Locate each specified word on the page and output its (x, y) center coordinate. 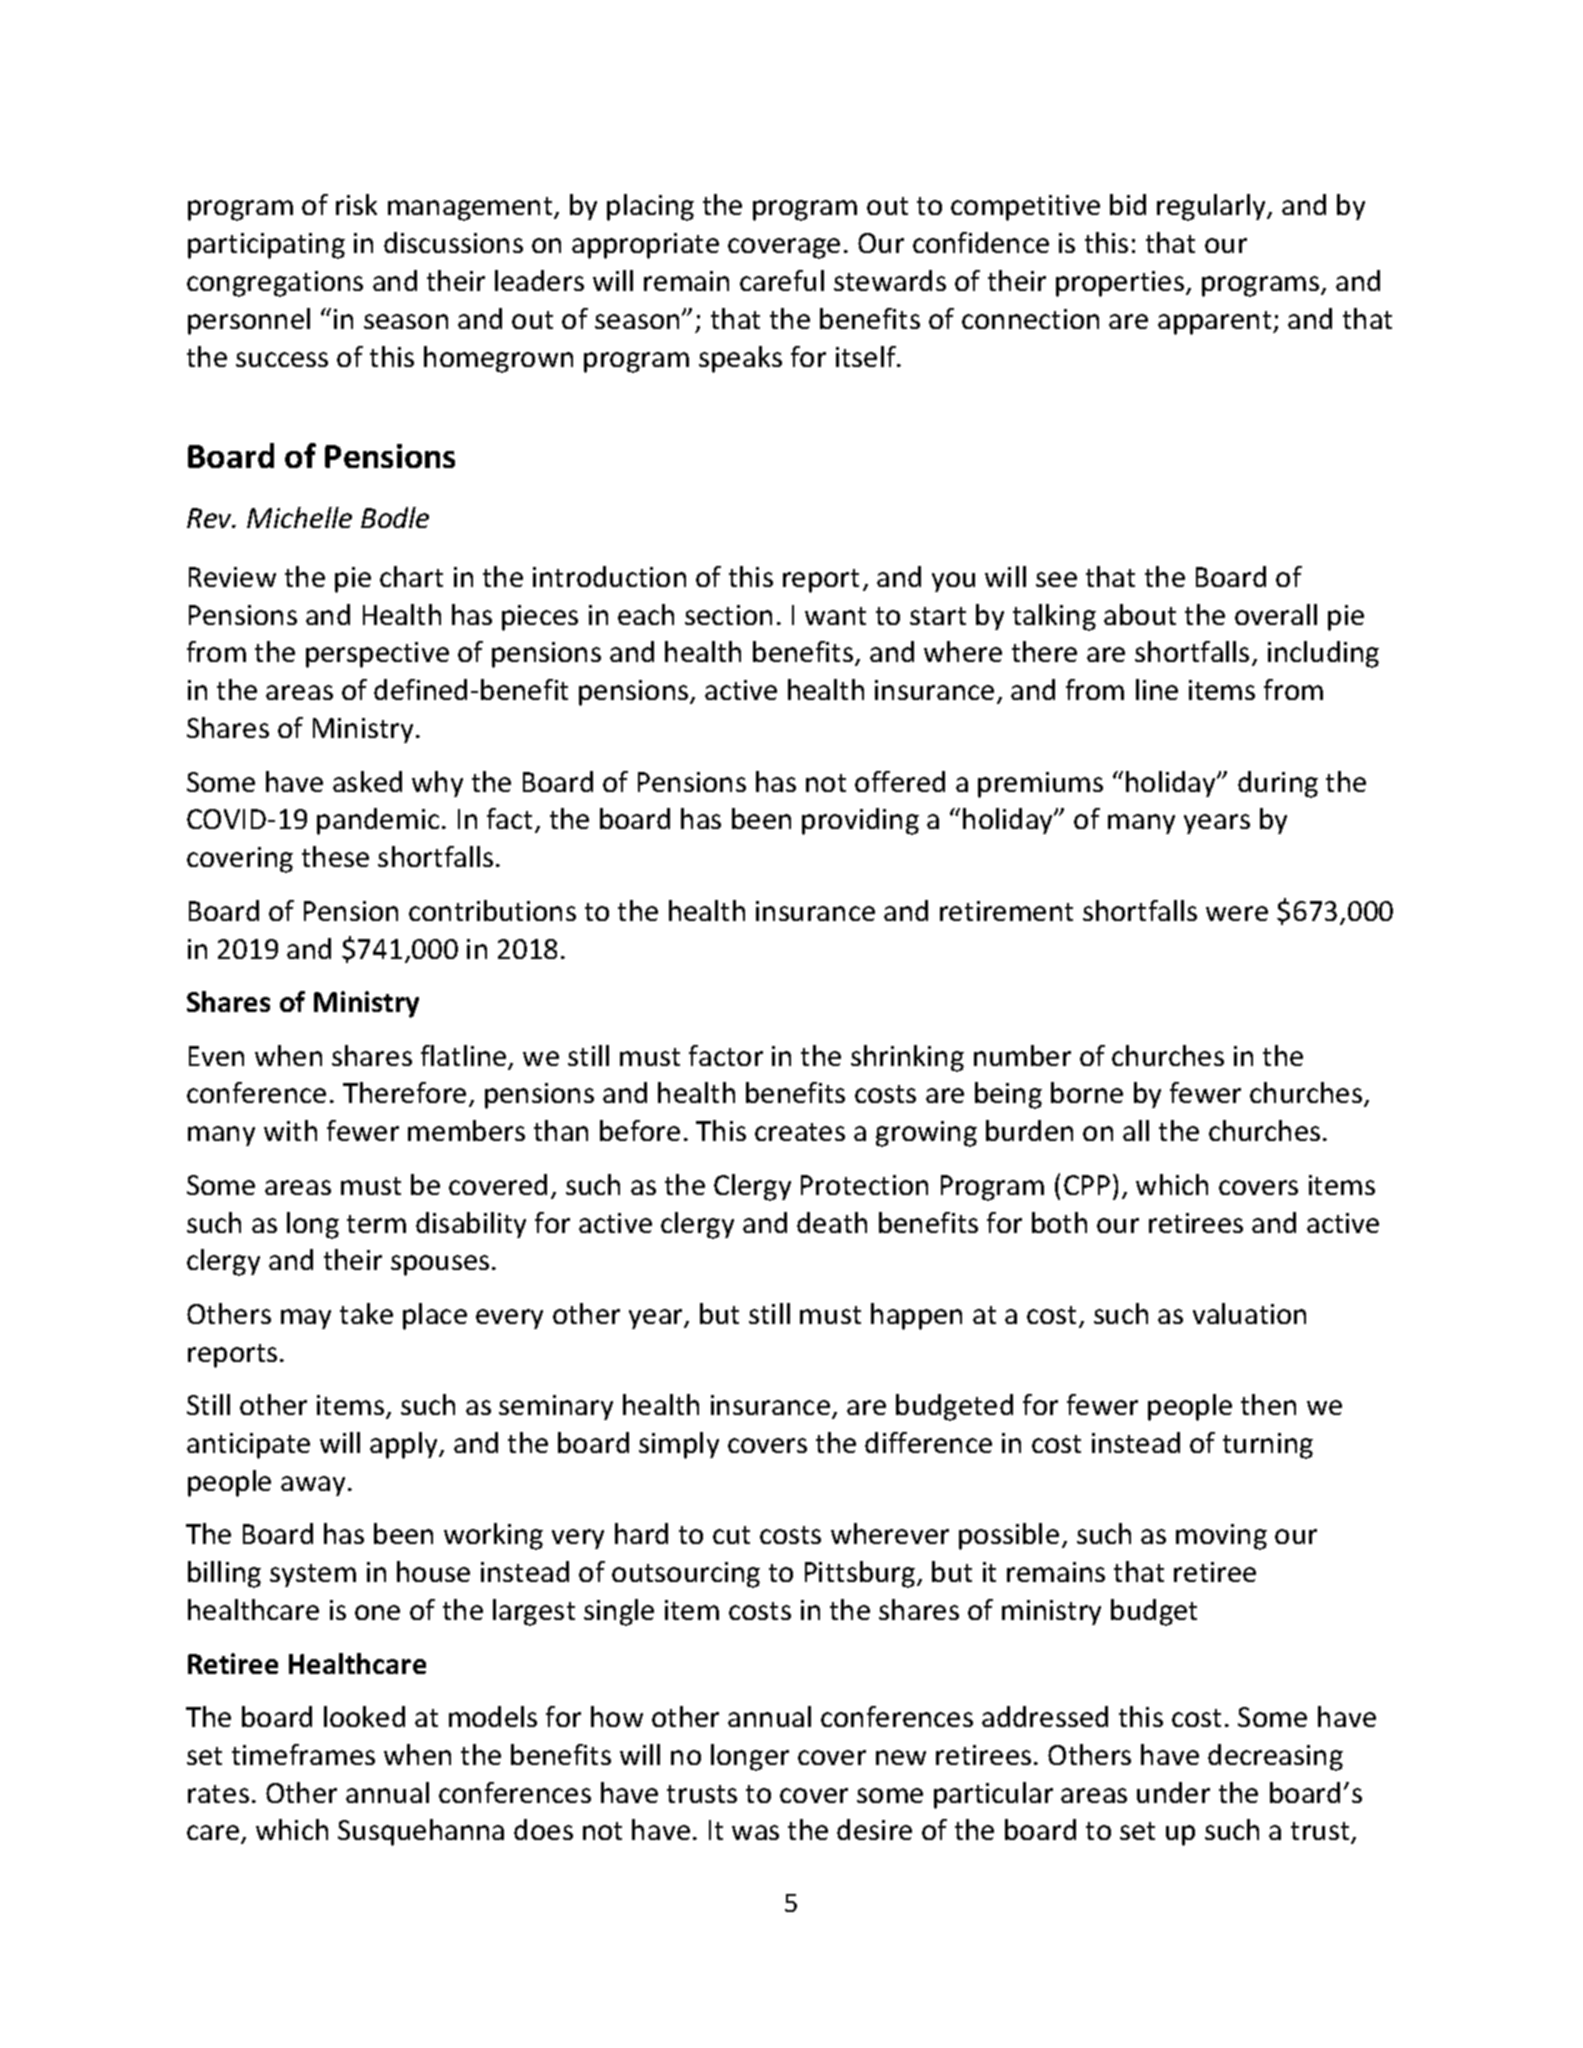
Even (216, 1056)
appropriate (645, 246)
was (755, 1832)
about (1140, 614)
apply (405, 1445)
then (1268, 1404)
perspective (377, 655)
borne (1087, 1092)
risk (356, 204)
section (728, 615)
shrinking (907, 1058)
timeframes (303, 1754)
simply (679, 1445)
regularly (1213, 207)
